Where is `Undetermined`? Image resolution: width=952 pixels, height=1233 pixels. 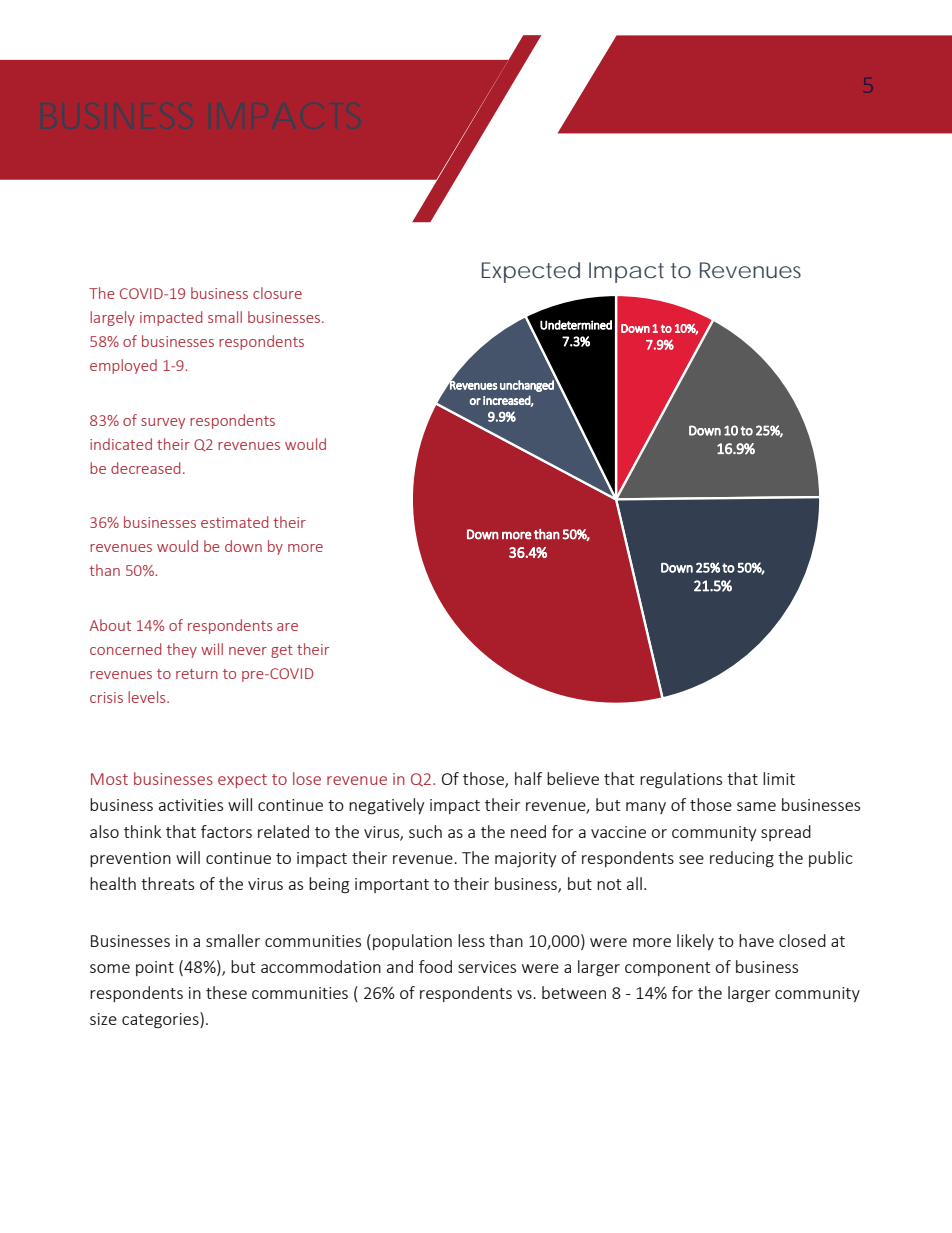
Undetermined is located at coordinates (576, 325).
